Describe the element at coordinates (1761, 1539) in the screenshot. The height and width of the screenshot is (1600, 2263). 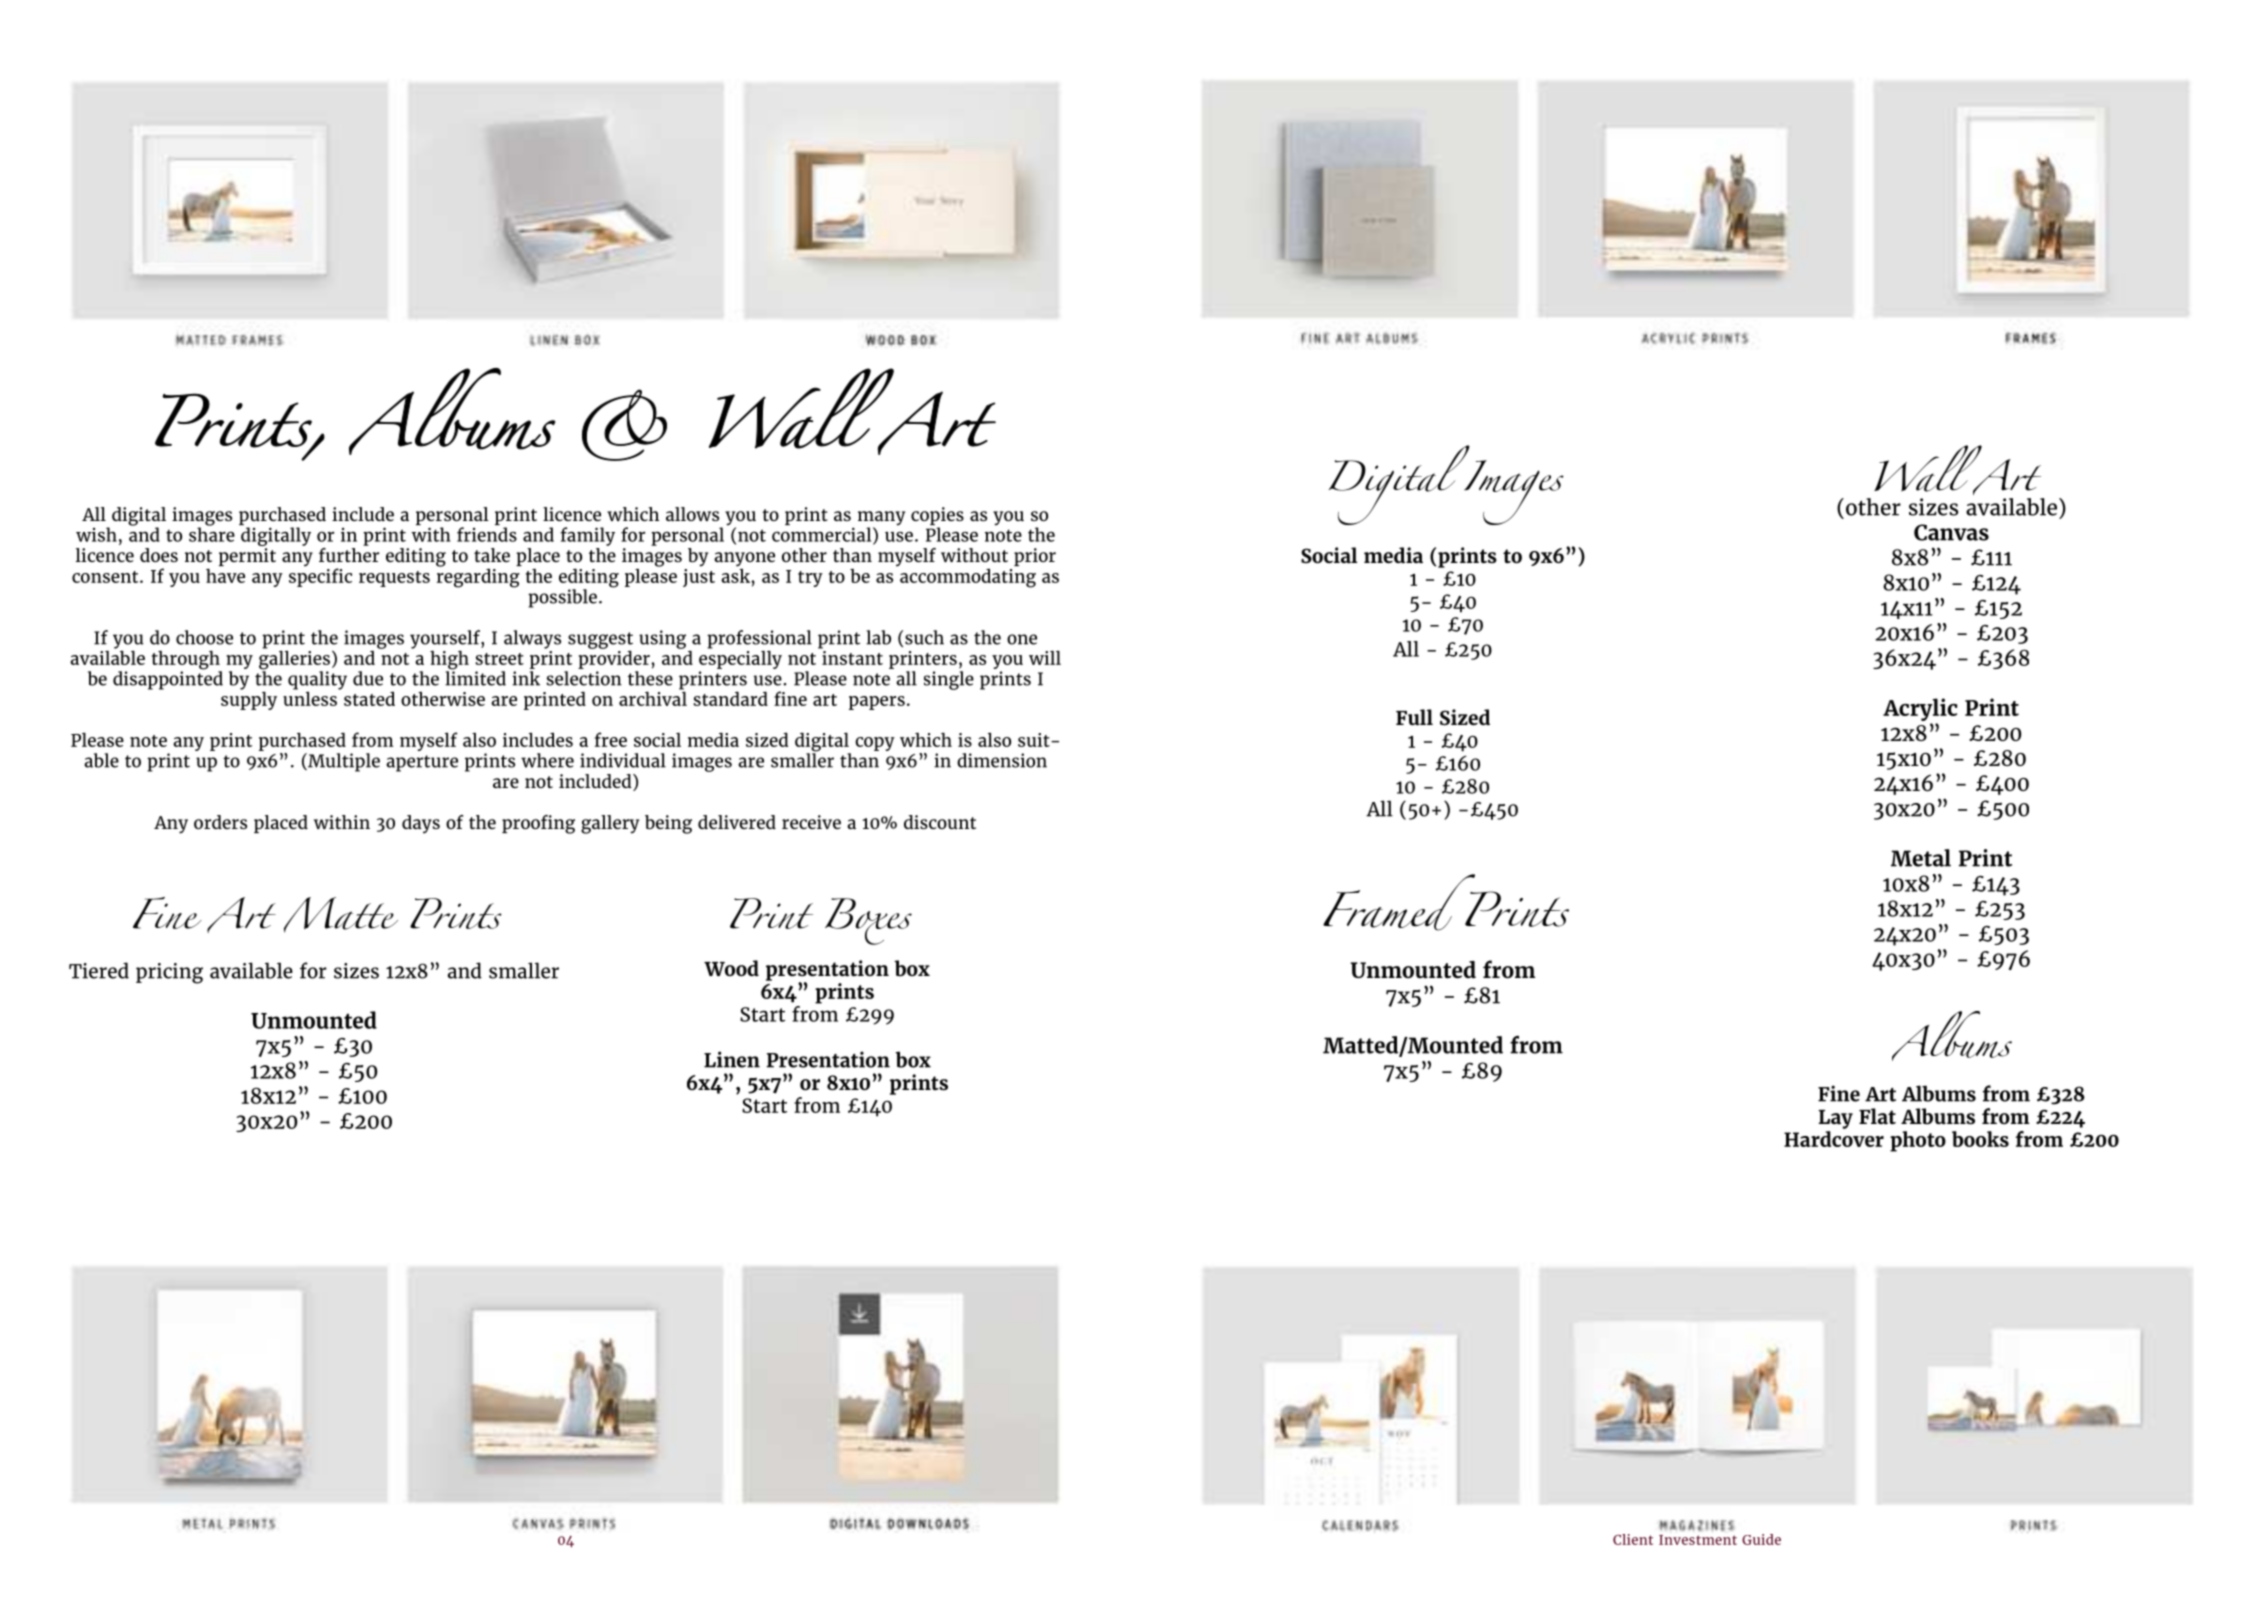
I see `Guide` at that location.
